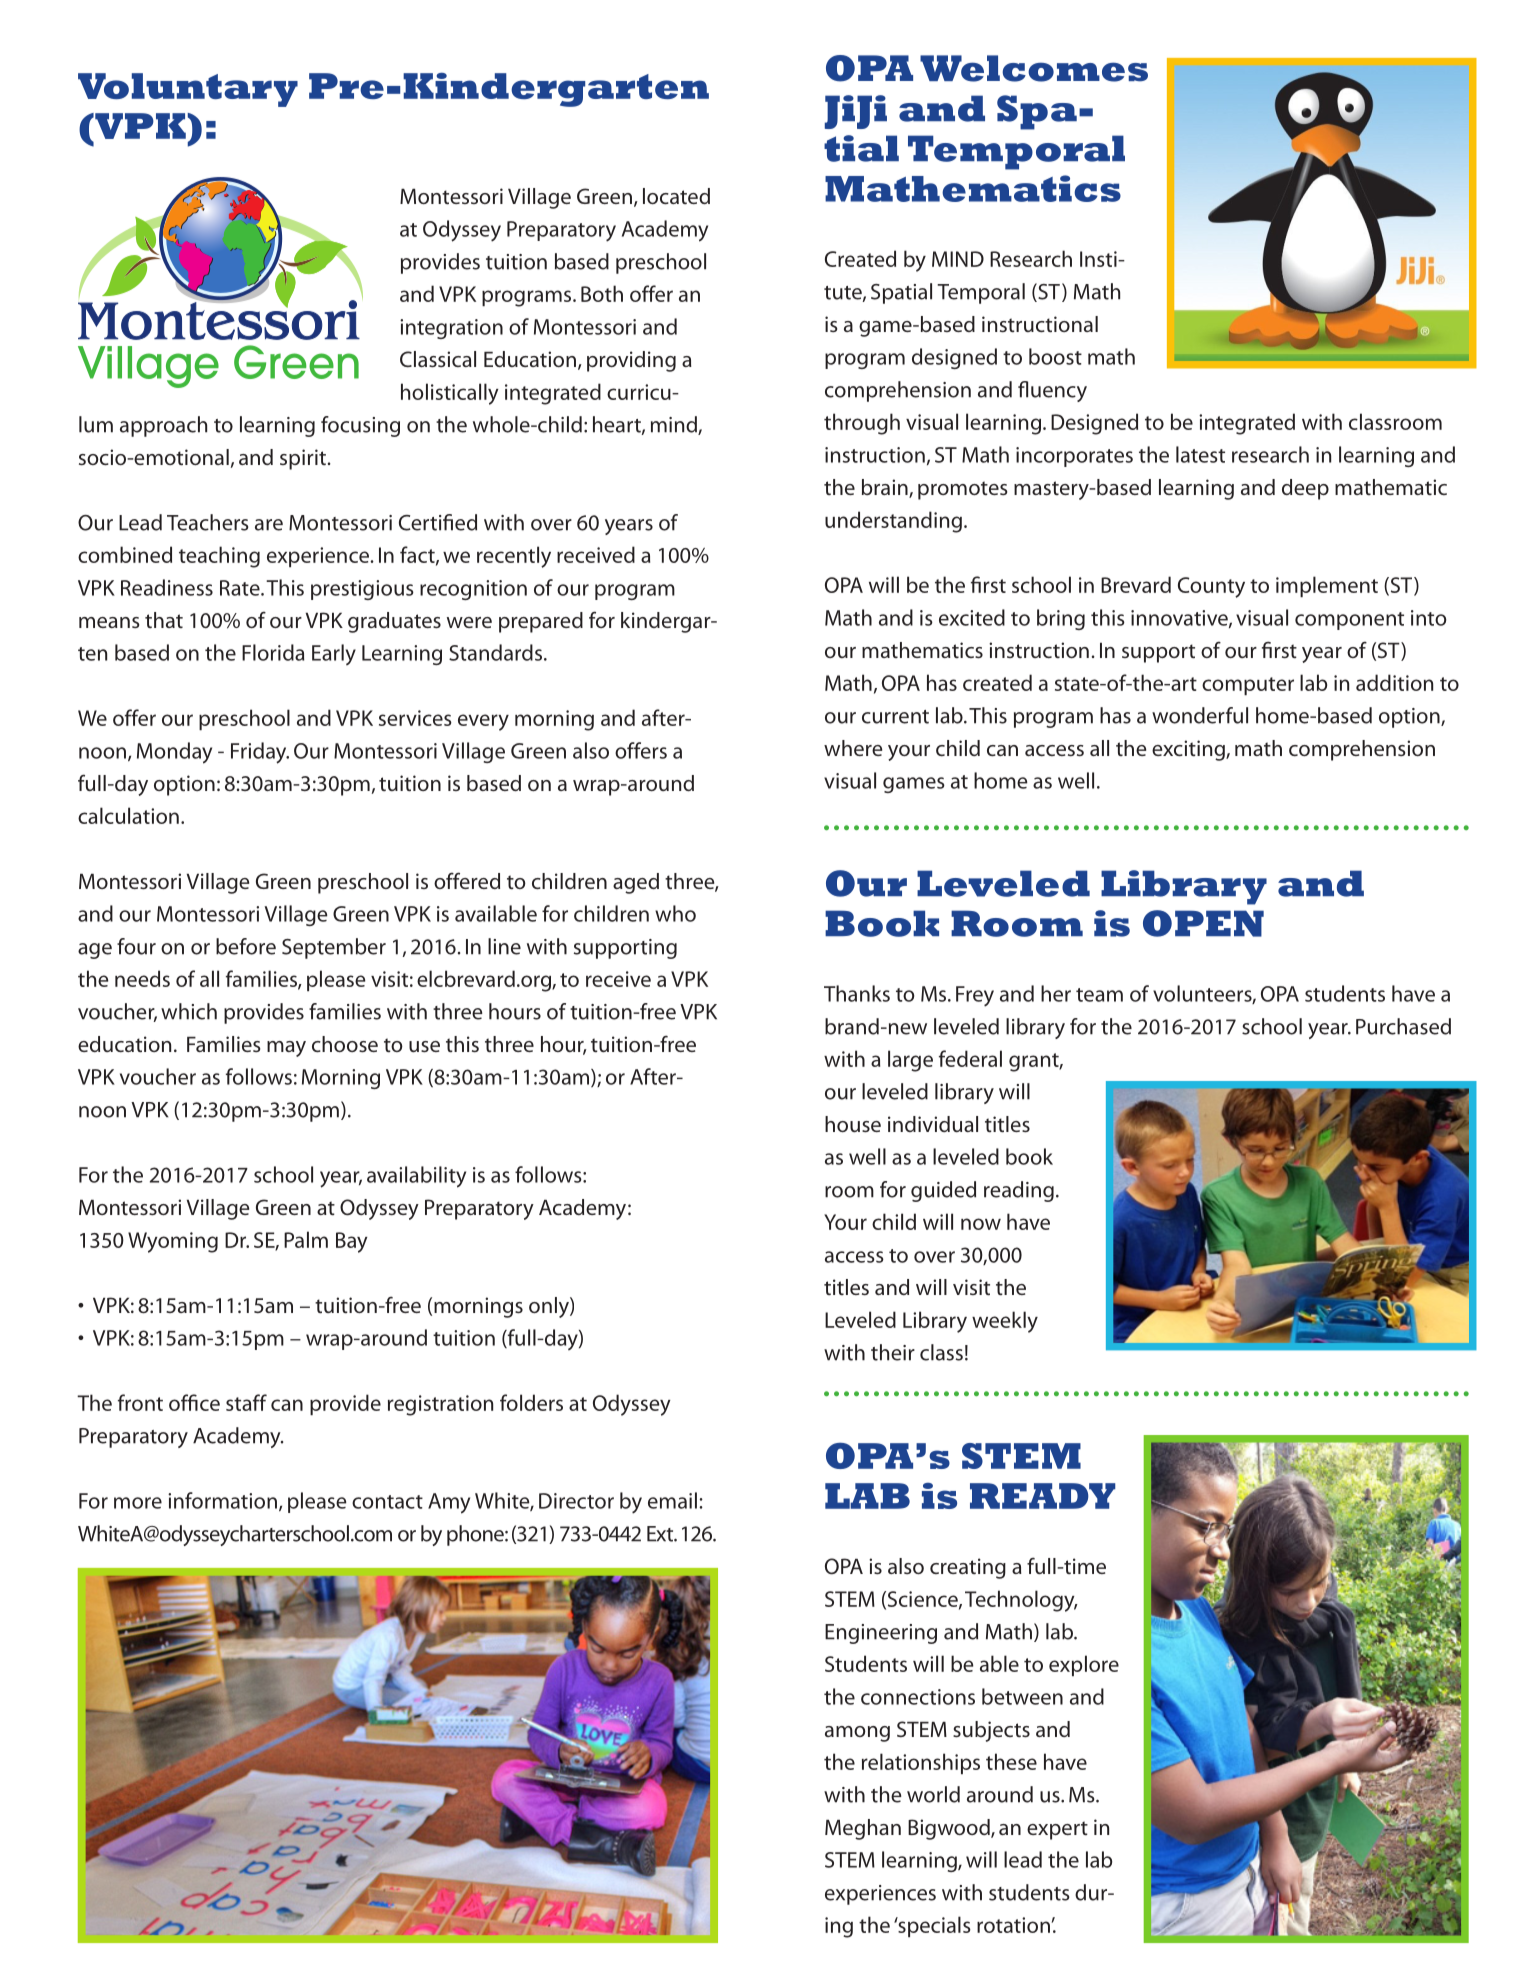  Describe the element at coordinates (188, 90) in the document. I see `Voluntary` at that location.
